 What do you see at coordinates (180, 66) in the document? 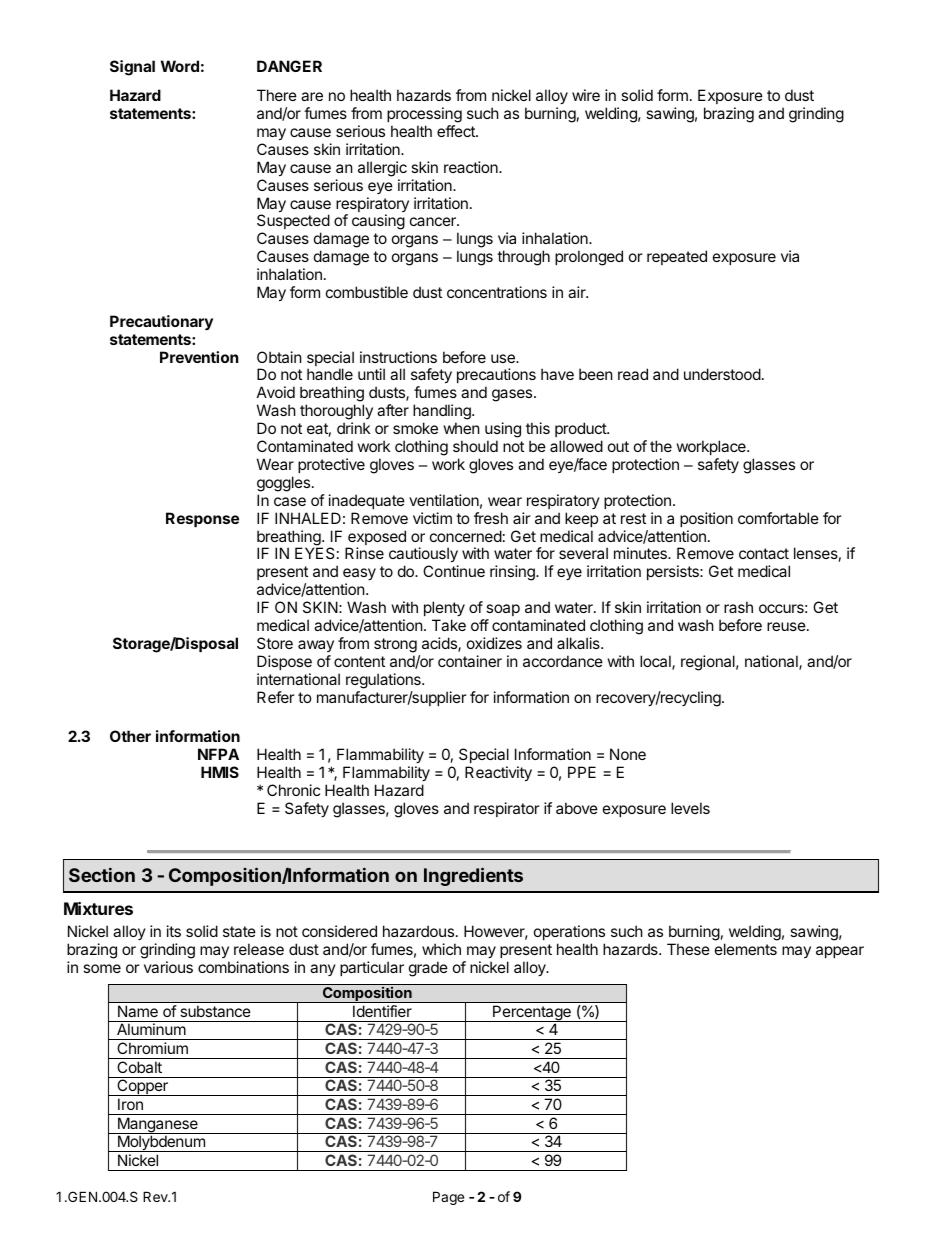
I see `Word` at bounding box center [180, 66].
